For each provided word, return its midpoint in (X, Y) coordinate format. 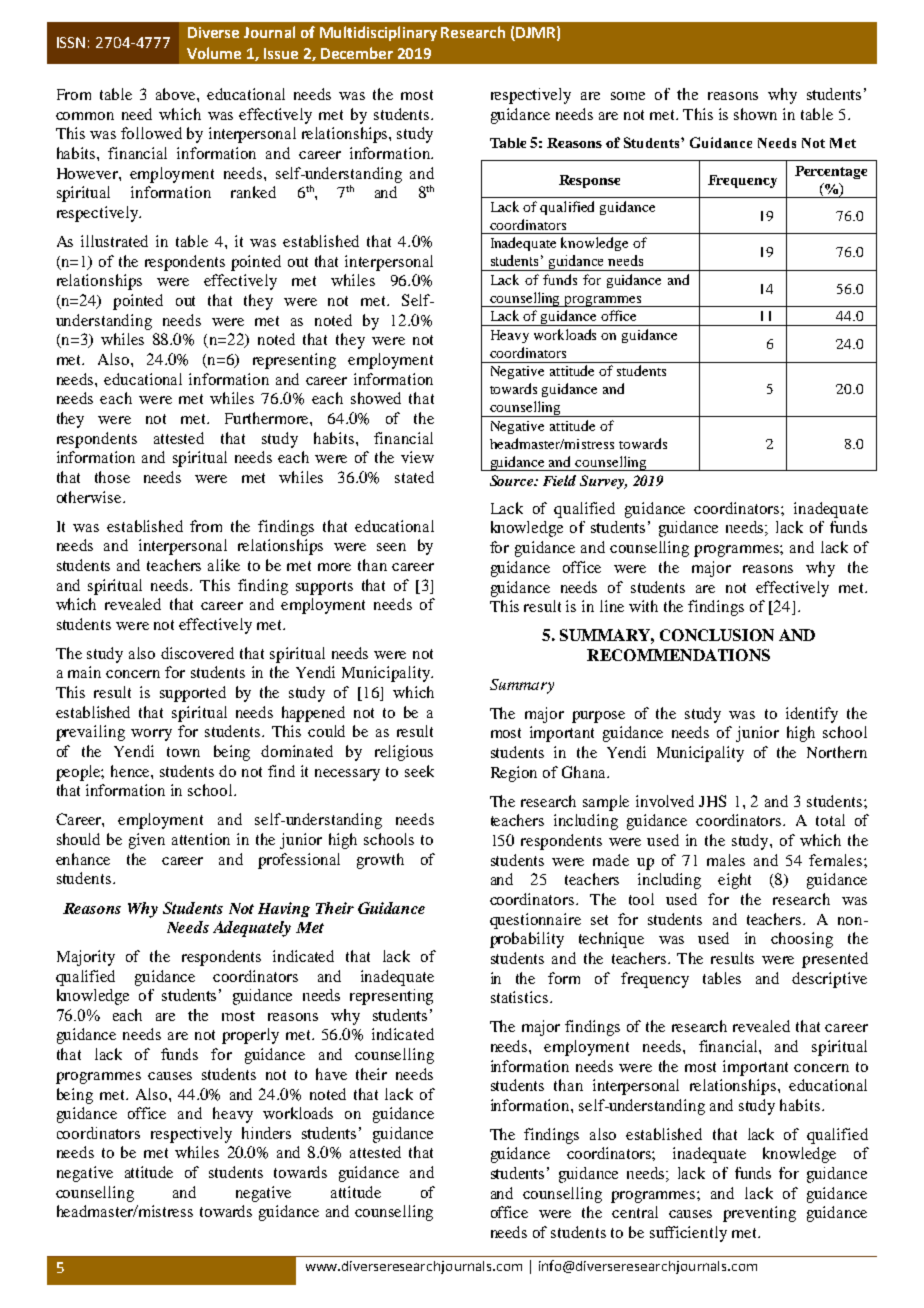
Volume (214, 53)
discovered (197, 653)
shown (755, 114)
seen (391, 547)
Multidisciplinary (378, 33)
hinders (266, 1133)
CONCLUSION (717, 635)
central (635, 1212)
